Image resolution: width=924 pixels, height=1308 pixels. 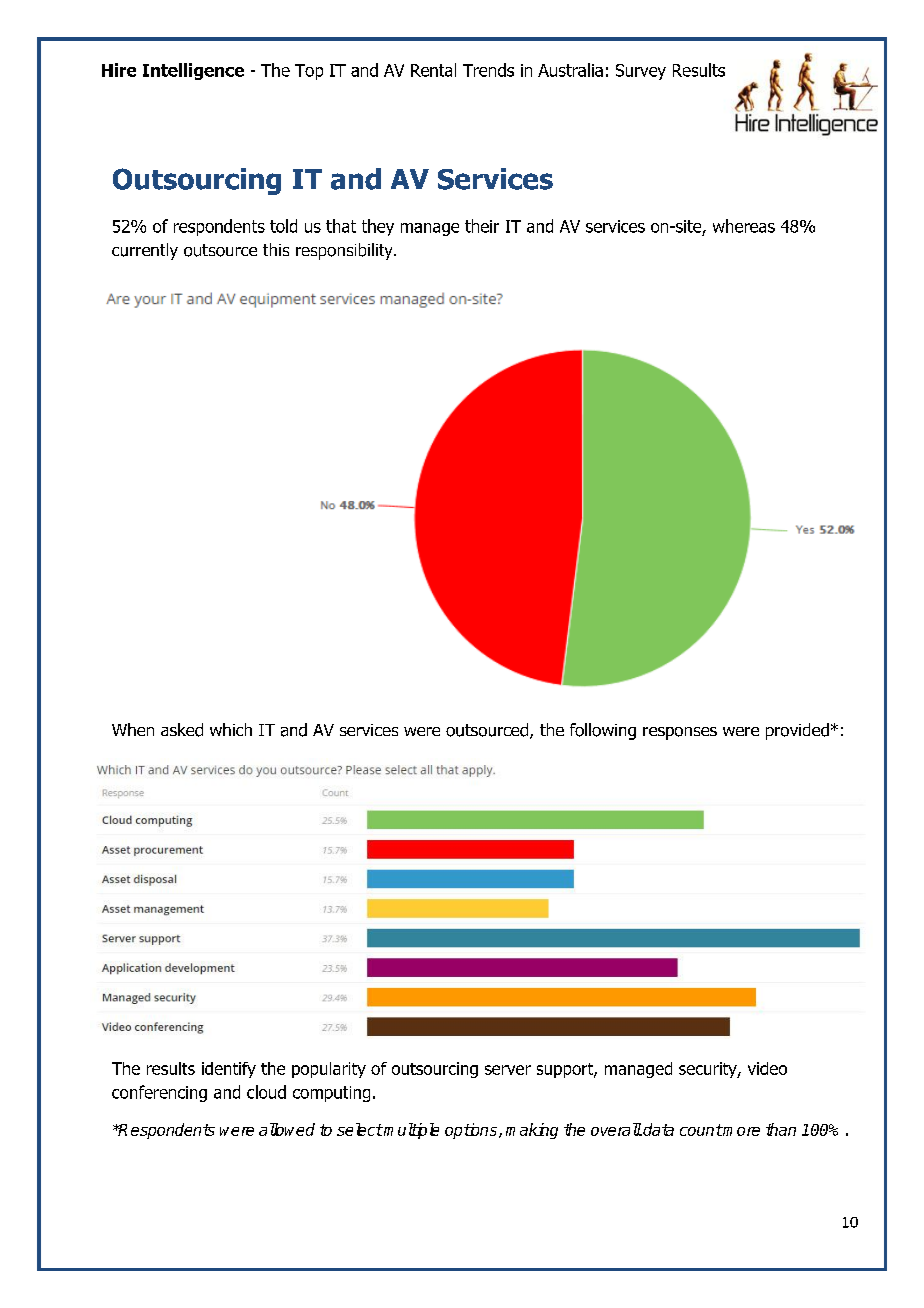 What do you see at coordinates (603, 731) in the image?
I see `following` at bounding box center [603, 731].
